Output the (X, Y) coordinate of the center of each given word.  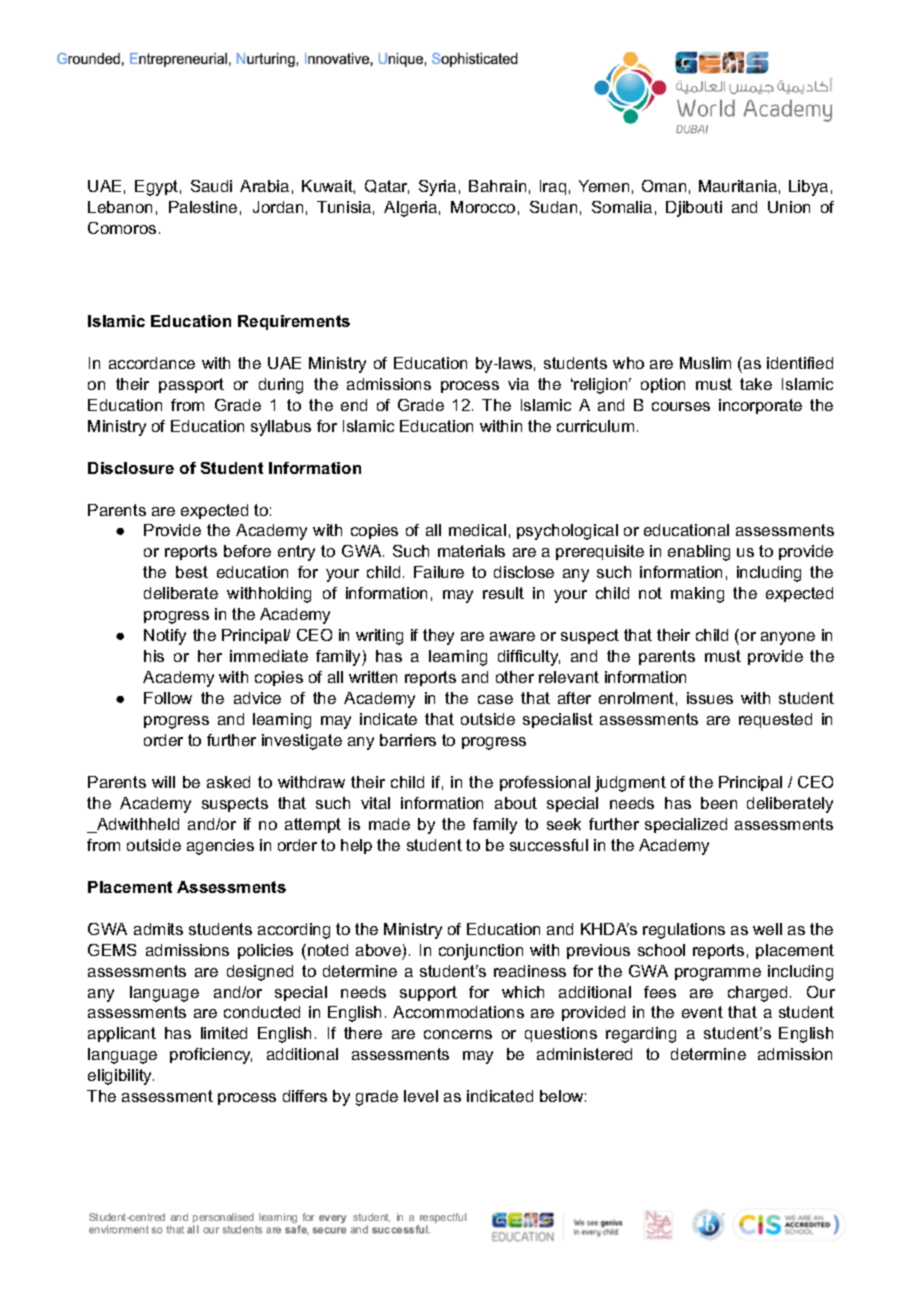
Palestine (203, 207)
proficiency (211, 1056)
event (702, 1012)
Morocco (483, 207)
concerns (458, 1034)
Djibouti (694, 209)
